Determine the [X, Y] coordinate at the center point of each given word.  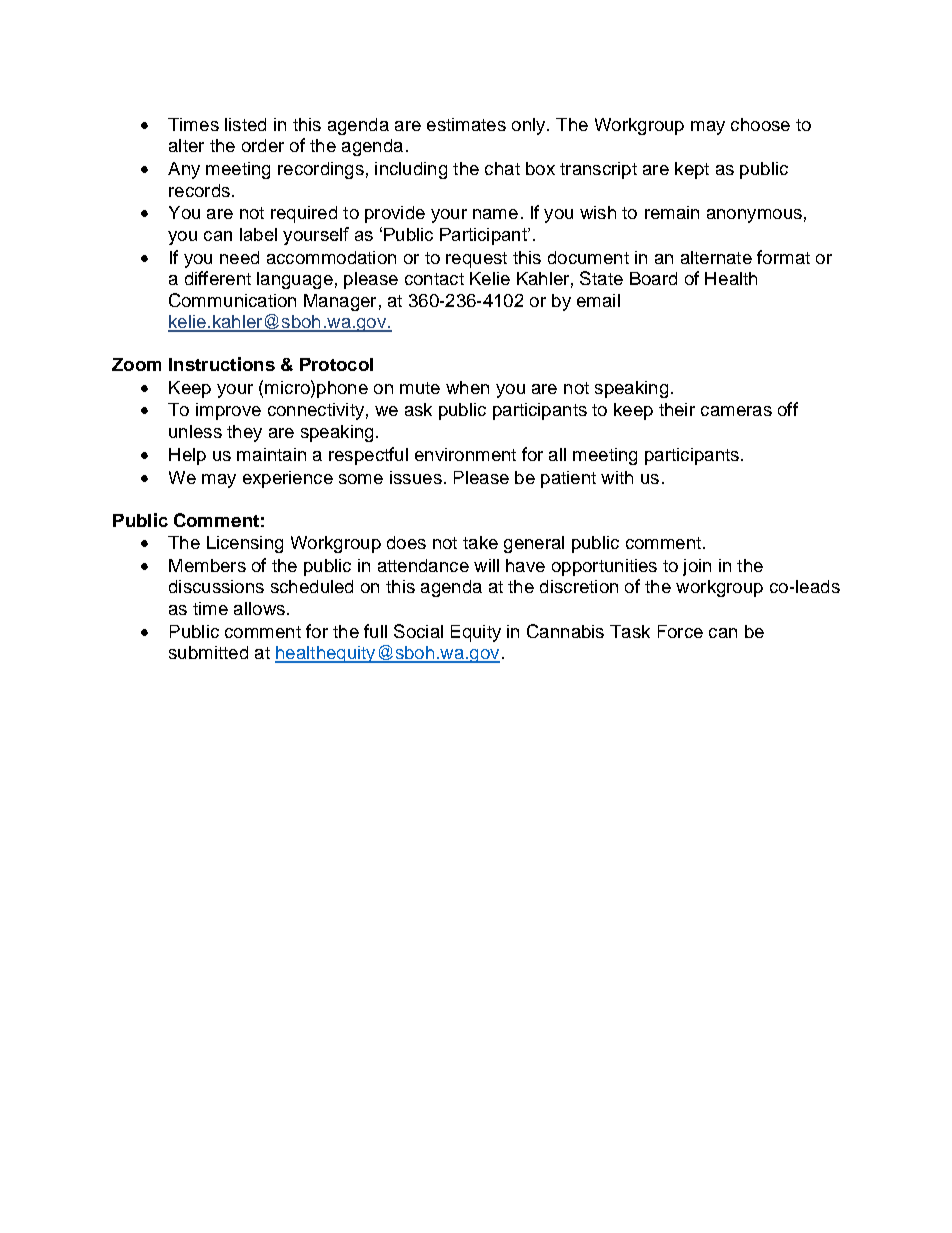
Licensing [245, 544]
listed [245, 124]
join [697, 567]
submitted [208, 652]
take [480, 542]
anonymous [754, 216]
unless [195, 431]
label [258, 234]
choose [760, 124]
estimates [466, 124]
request [476, 260]
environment [465, 454]
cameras [736, 411]
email [598, 300]
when [467, 387]
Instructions [222, 364]
